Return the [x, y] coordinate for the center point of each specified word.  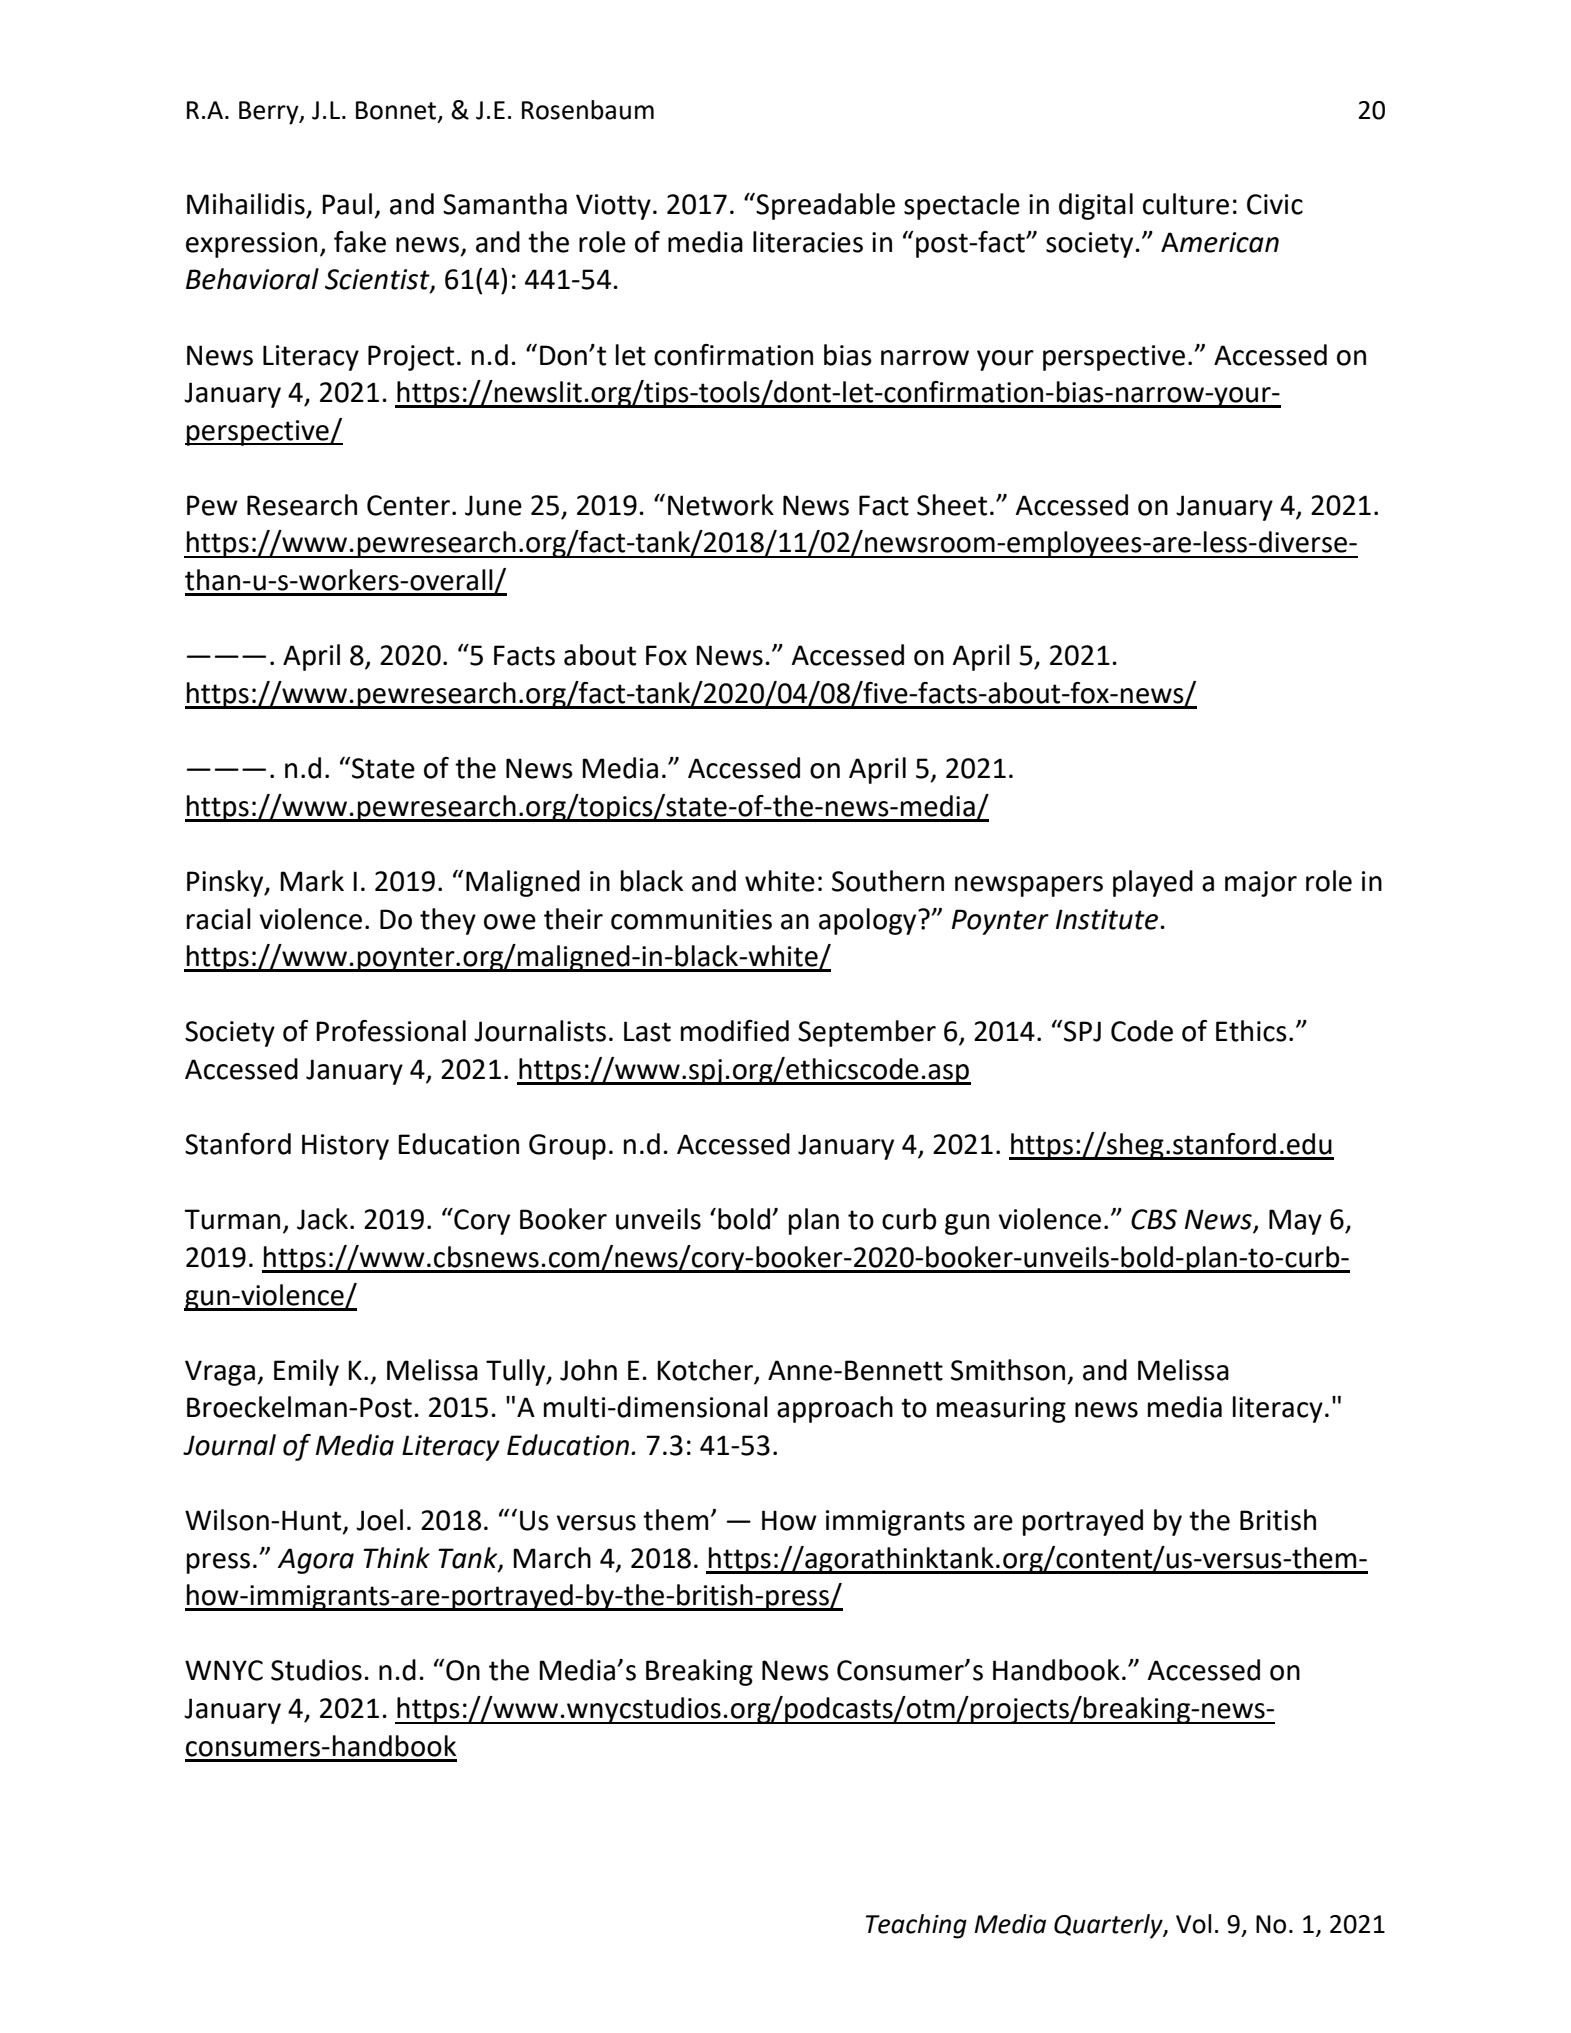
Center [408, 505]
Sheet [952, 505]
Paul [347, 204]
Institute [1107, 919]
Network [721, 505]
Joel [379, 1520]
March [552, 1558]
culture [1186, 204]
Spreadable [825, 206]
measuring [1001, 1410]
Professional [391, 1031]
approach [835, 1409]
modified [735, 1031]
